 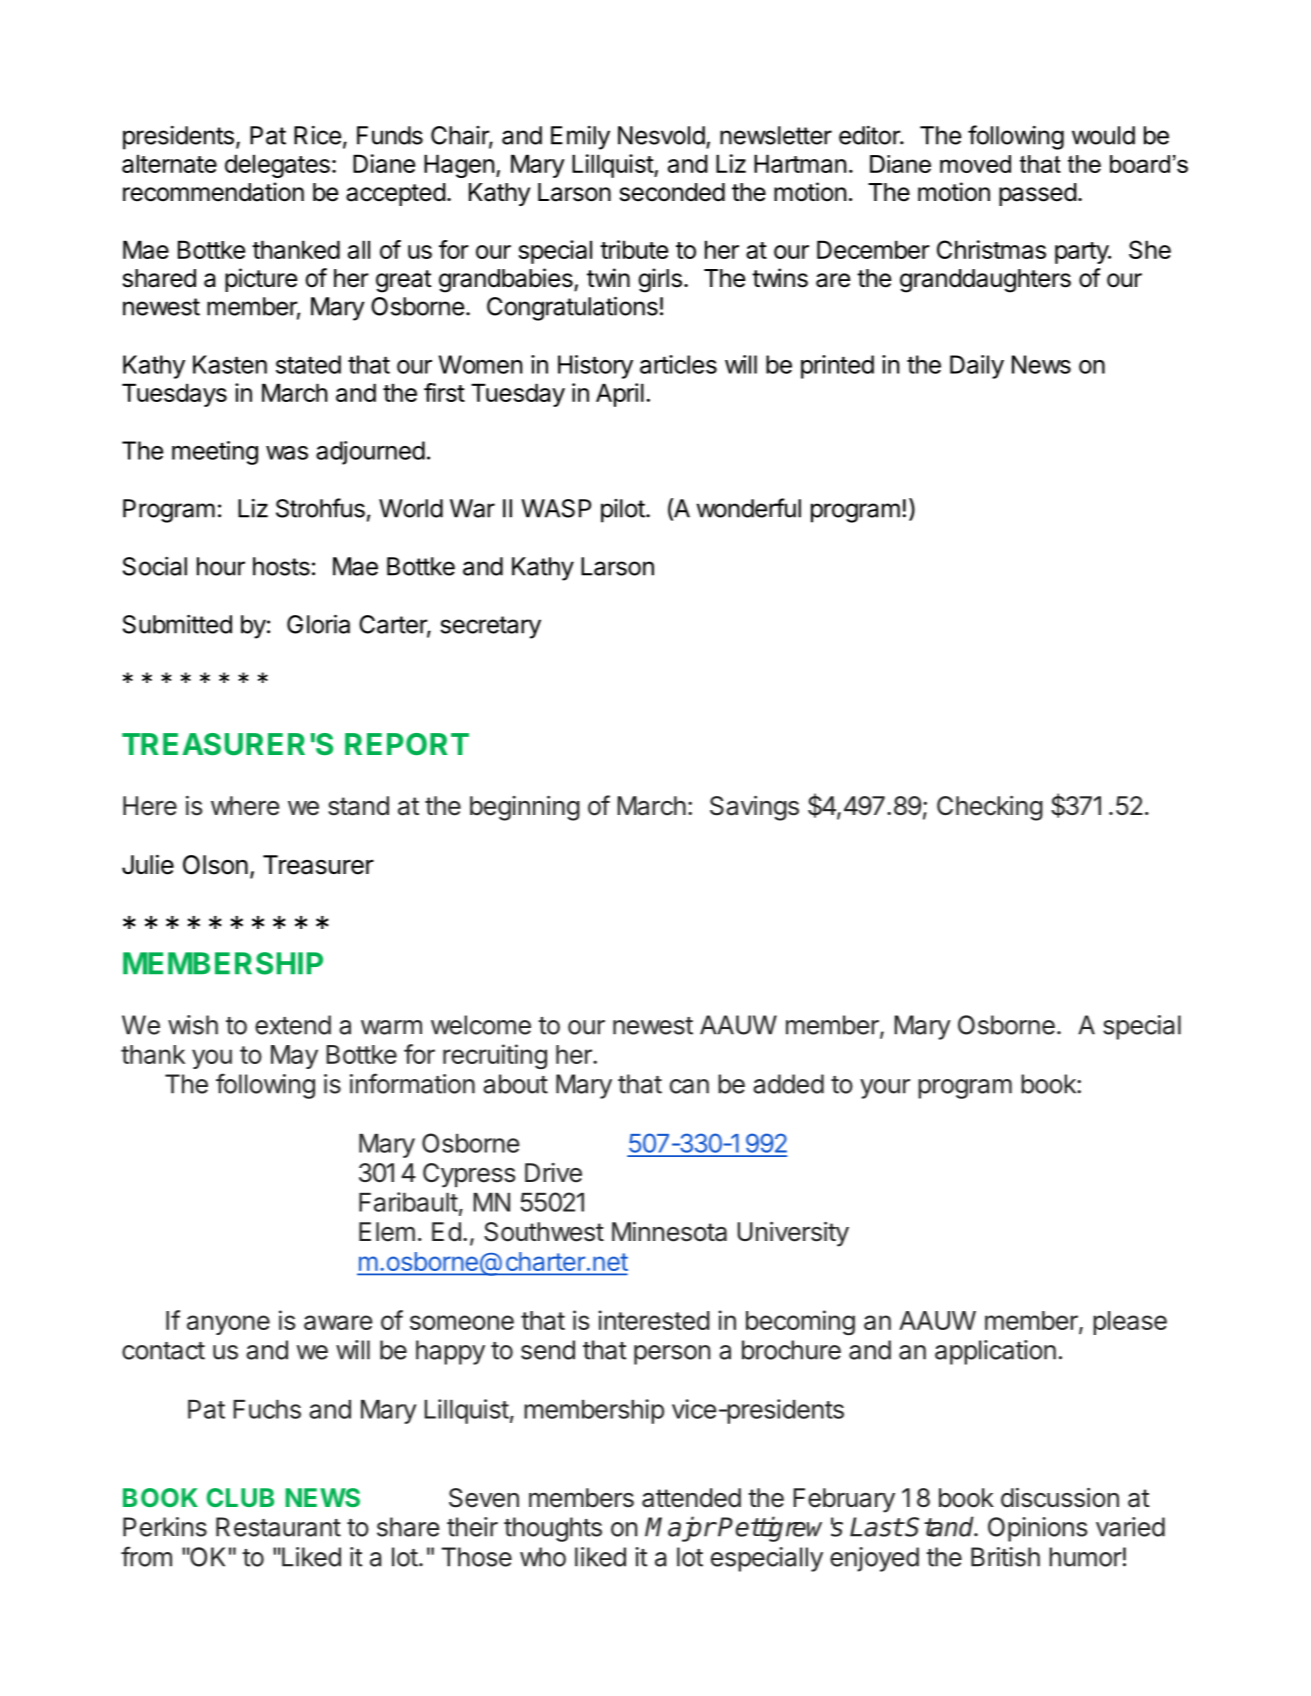 What do you see at coordinates (623, 511) in the document?
I see `pilot` at bounding box center [623, 511].
